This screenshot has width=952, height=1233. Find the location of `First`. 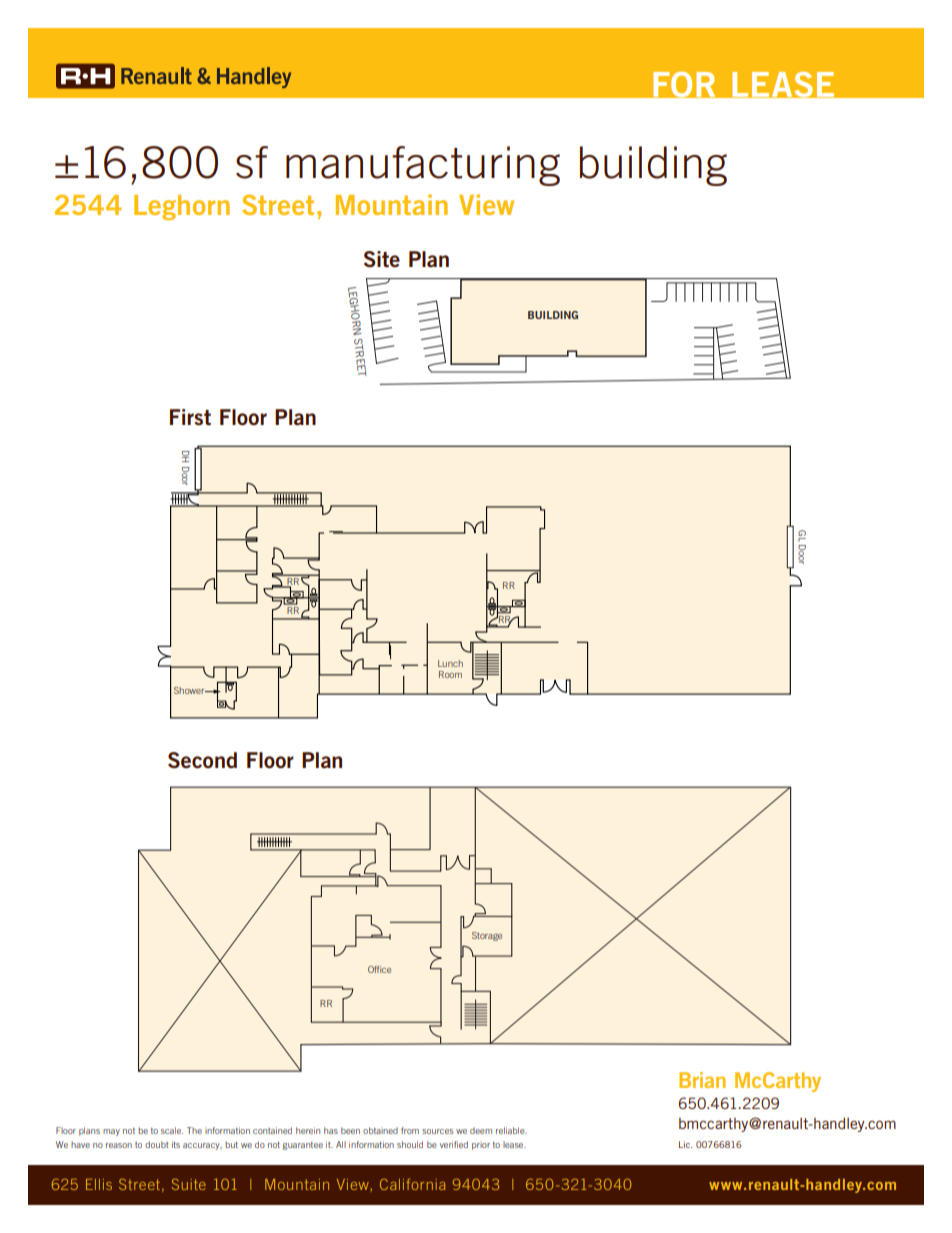

First is located at coordinates (190, 417).
